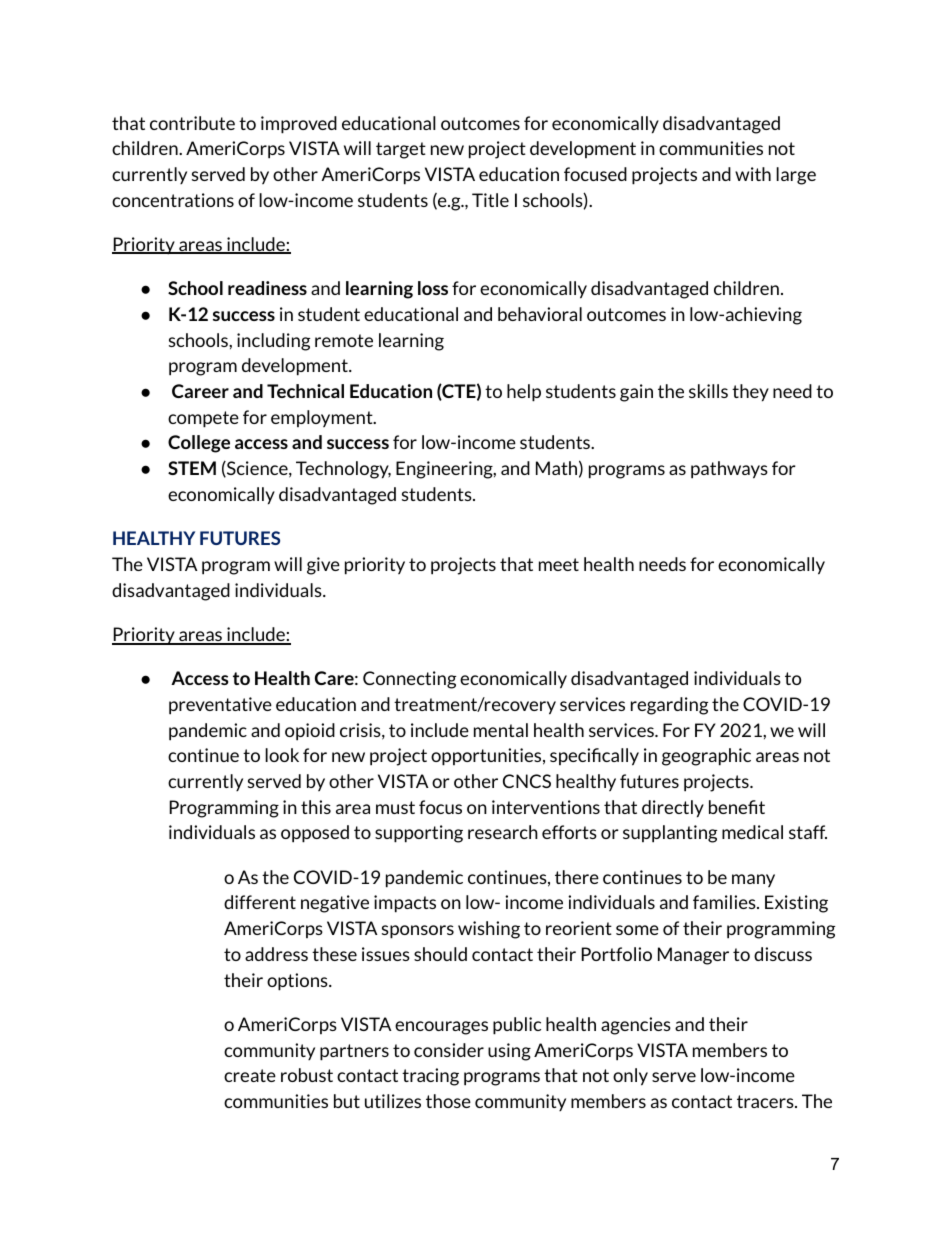 The height and width of the screenshot is (1233, 952). I want to click on create, so click(250, 1075).
